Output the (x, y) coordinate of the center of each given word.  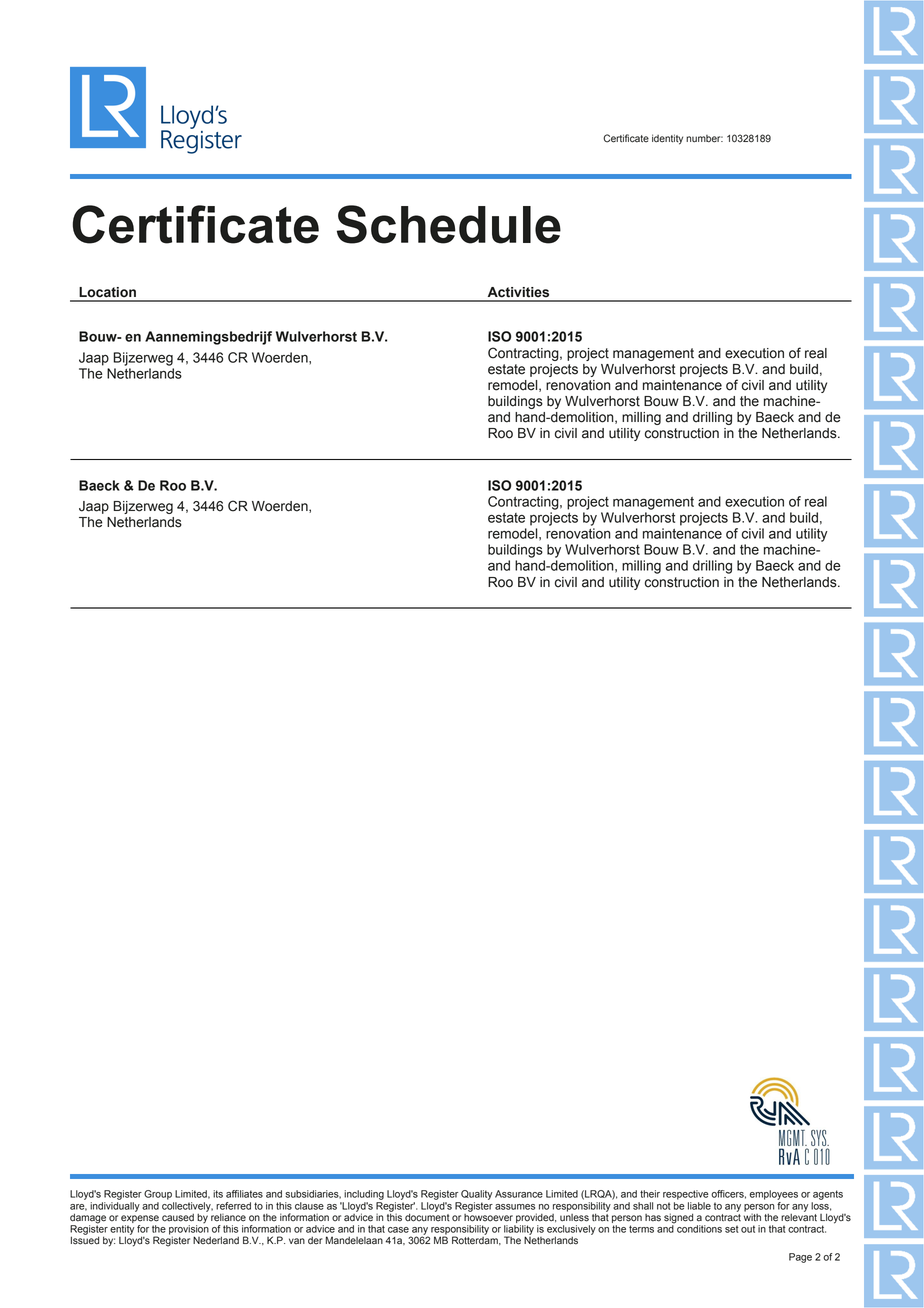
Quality (476, 1195)
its (218, 1194)
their (650, 1194)
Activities (518, 292)
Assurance (519, 1194)
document (427, 1216)
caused (178, 1218)
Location (107, 292)
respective (686, 1195)
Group (158, 1195)
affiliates (244, 1194)
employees (774, 1195)
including (364, 1195)
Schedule (449, 224)
